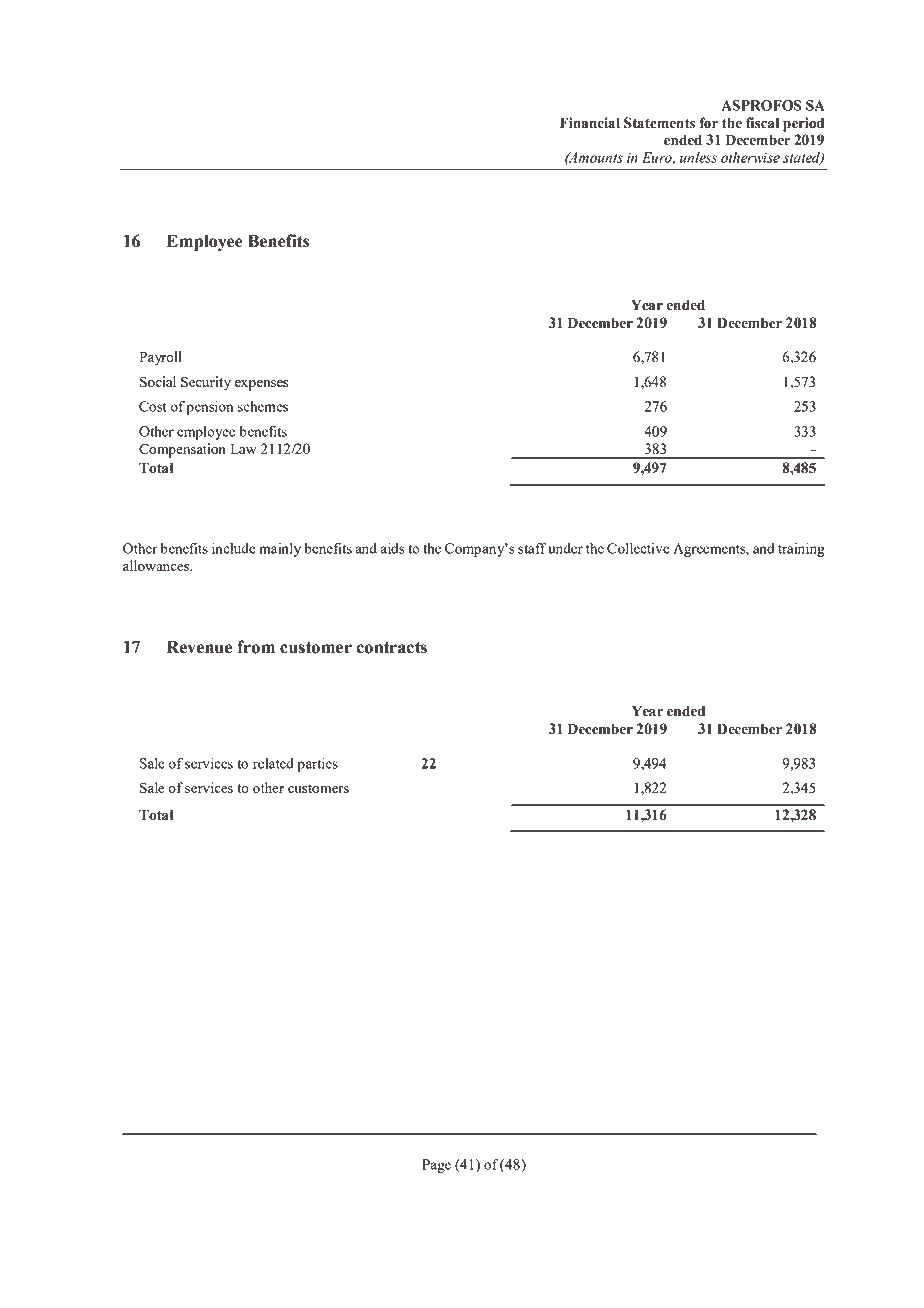 Image resolution: width=924 pixels, height=1308 pixels. What do you see at coordinates (256, 647) in the document?
I see `from` at bounding box center [256, 647].
